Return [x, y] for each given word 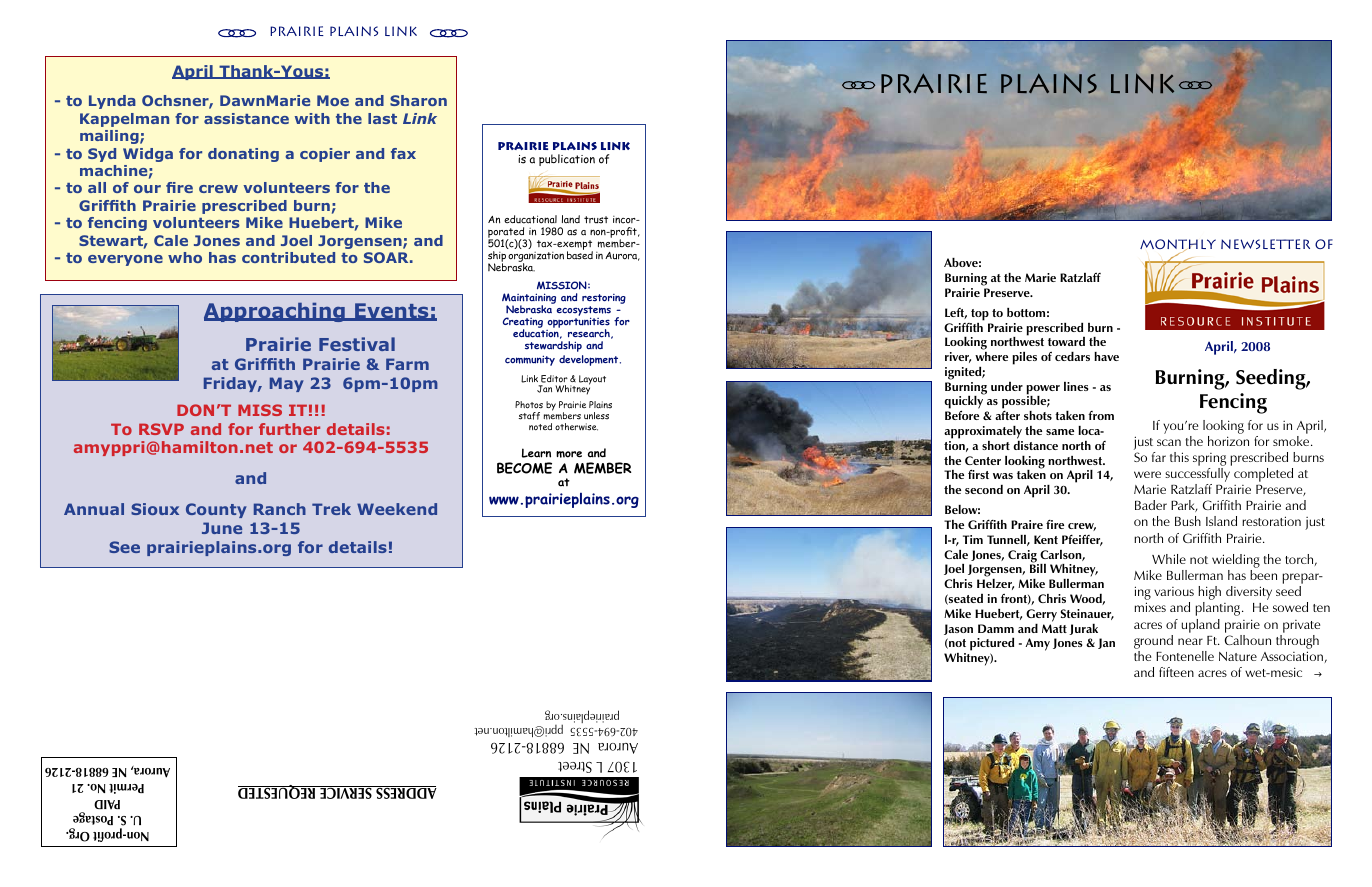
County [216, 510]
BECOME [524, 468]
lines [1076, 386]
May [287, 384]
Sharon [418, 100]
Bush [1188, 521]
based [580, 254]
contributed [288, 257]
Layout [592, 380]
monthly [1178, 245]
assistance [246, 118]
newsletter [1265, 244]
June [222, 528]
